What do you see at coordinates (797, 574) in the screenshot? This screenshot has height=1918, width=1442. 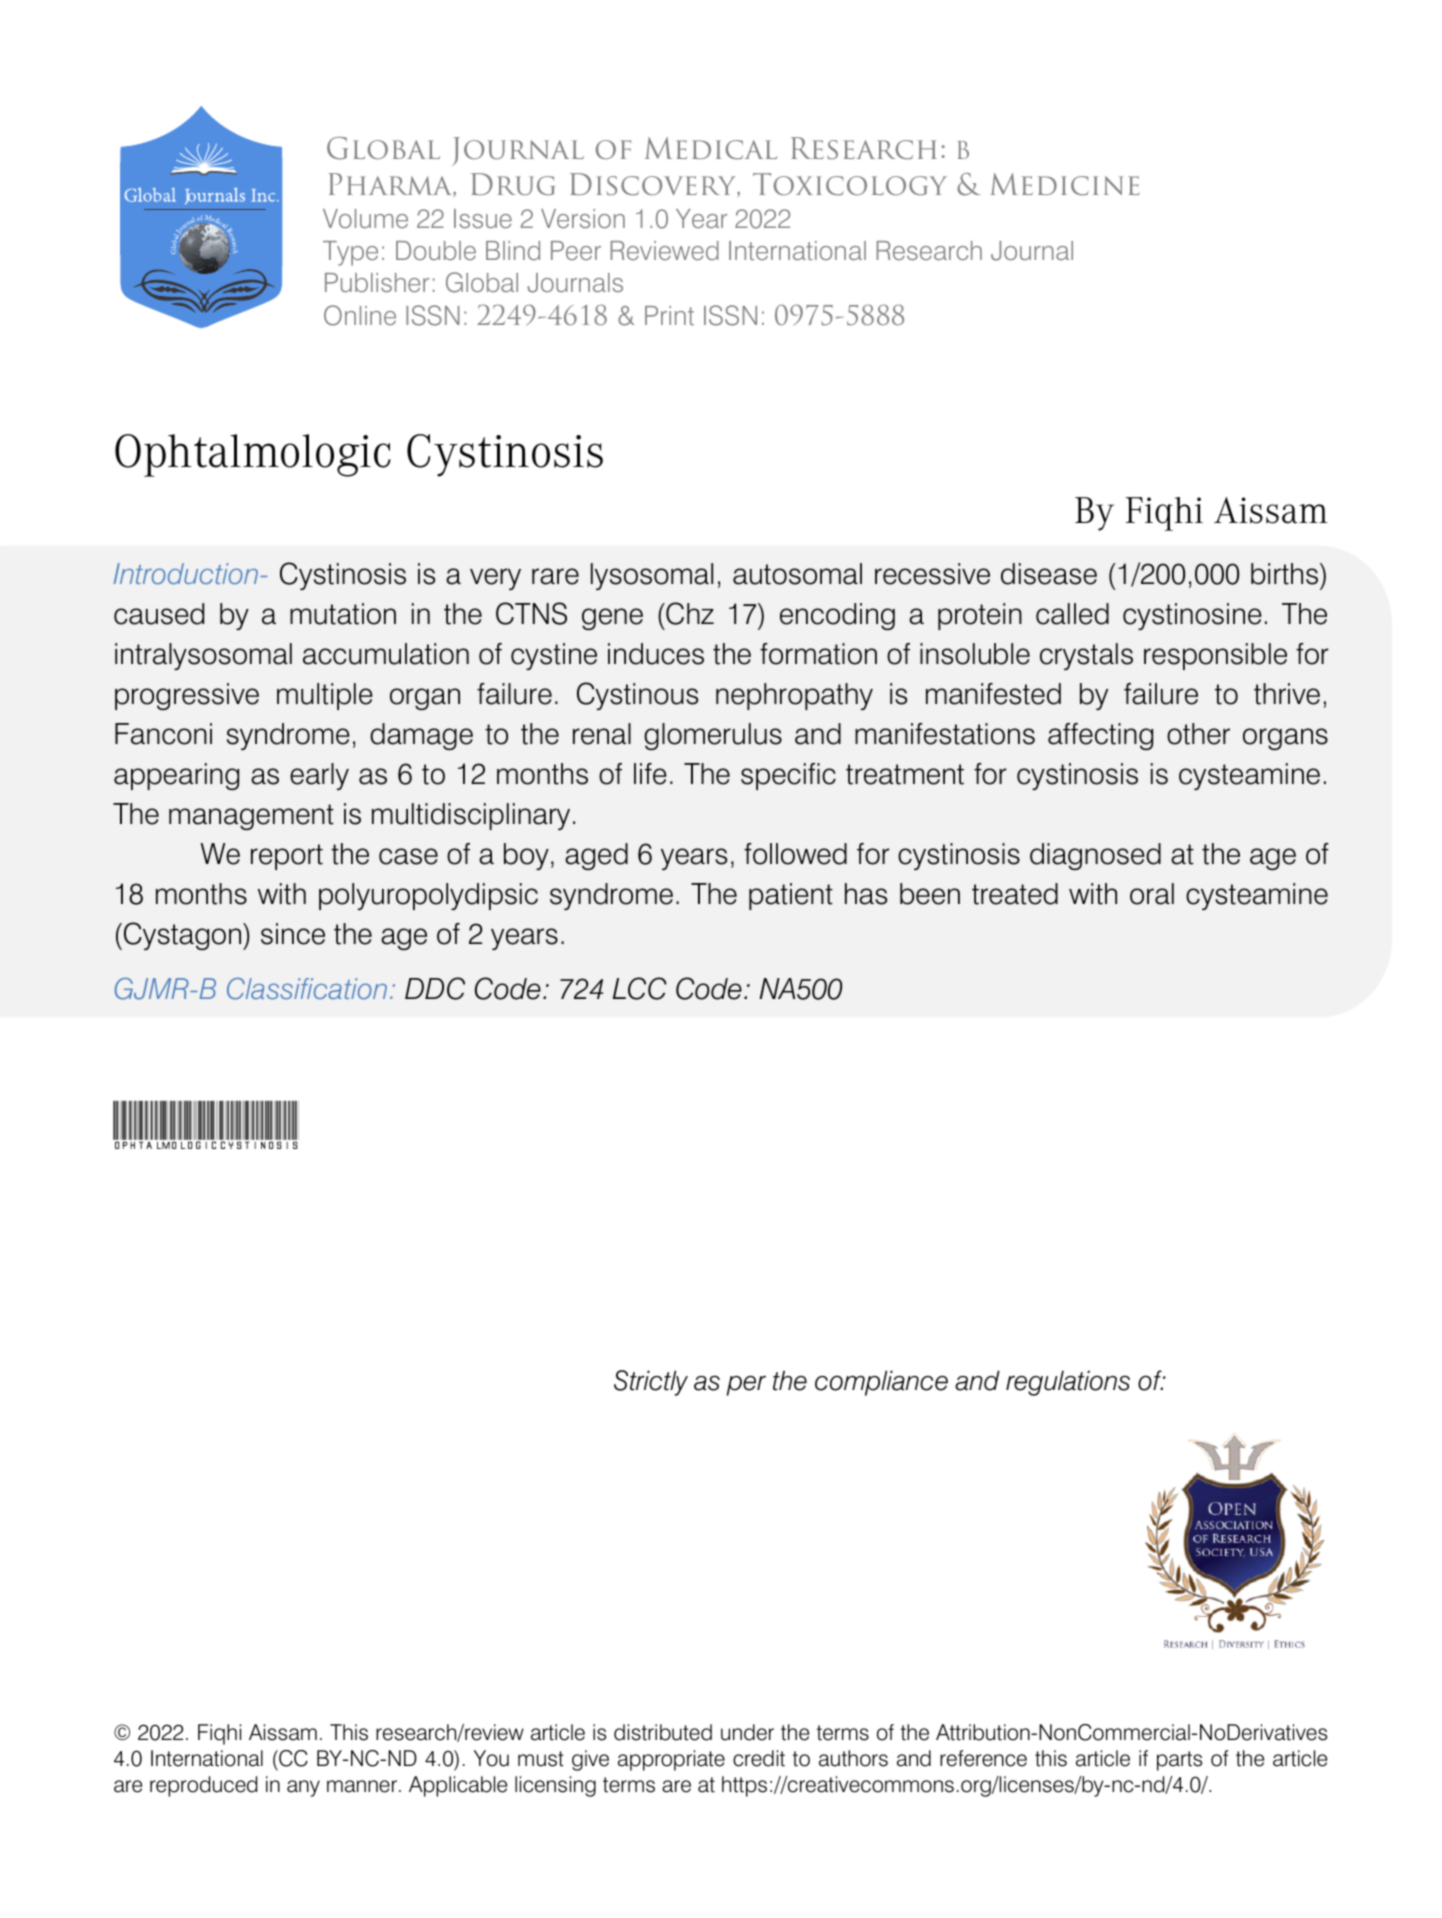 I see `autosomal` at bounding box center [797, 574].
